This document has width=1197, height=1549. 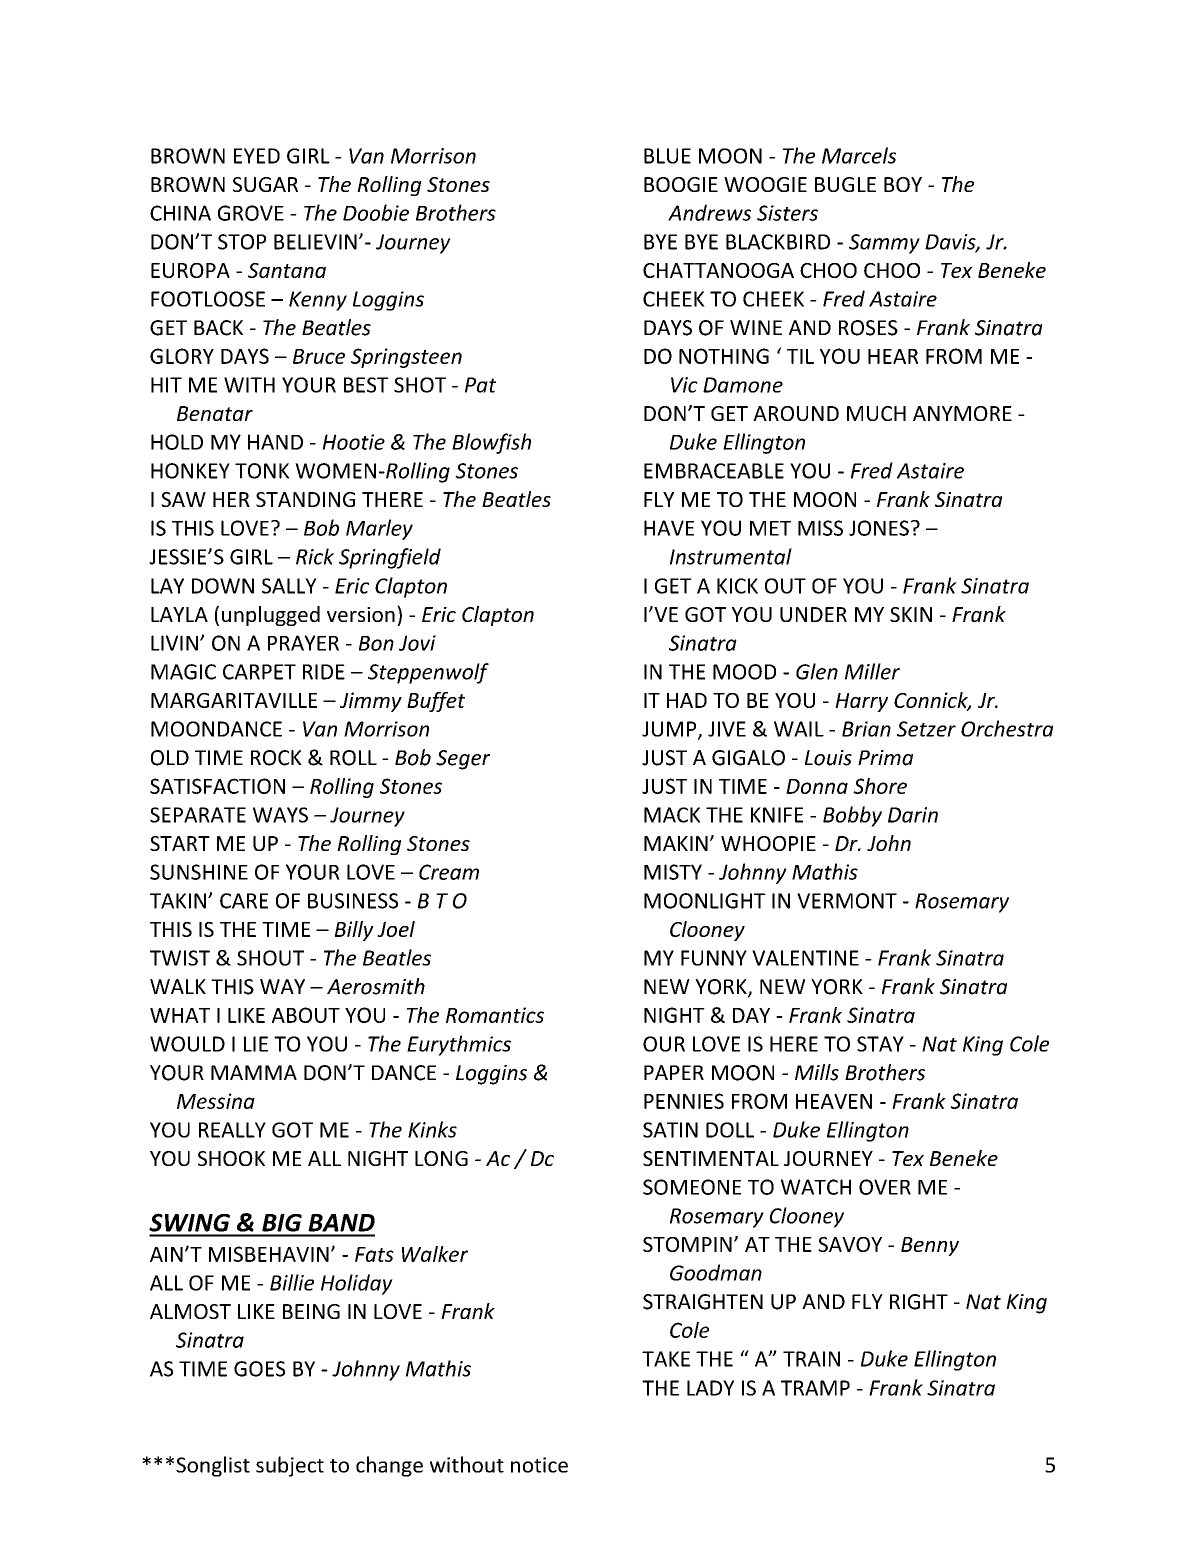 I want to click on HAVE, so click(x=669, y=528).
